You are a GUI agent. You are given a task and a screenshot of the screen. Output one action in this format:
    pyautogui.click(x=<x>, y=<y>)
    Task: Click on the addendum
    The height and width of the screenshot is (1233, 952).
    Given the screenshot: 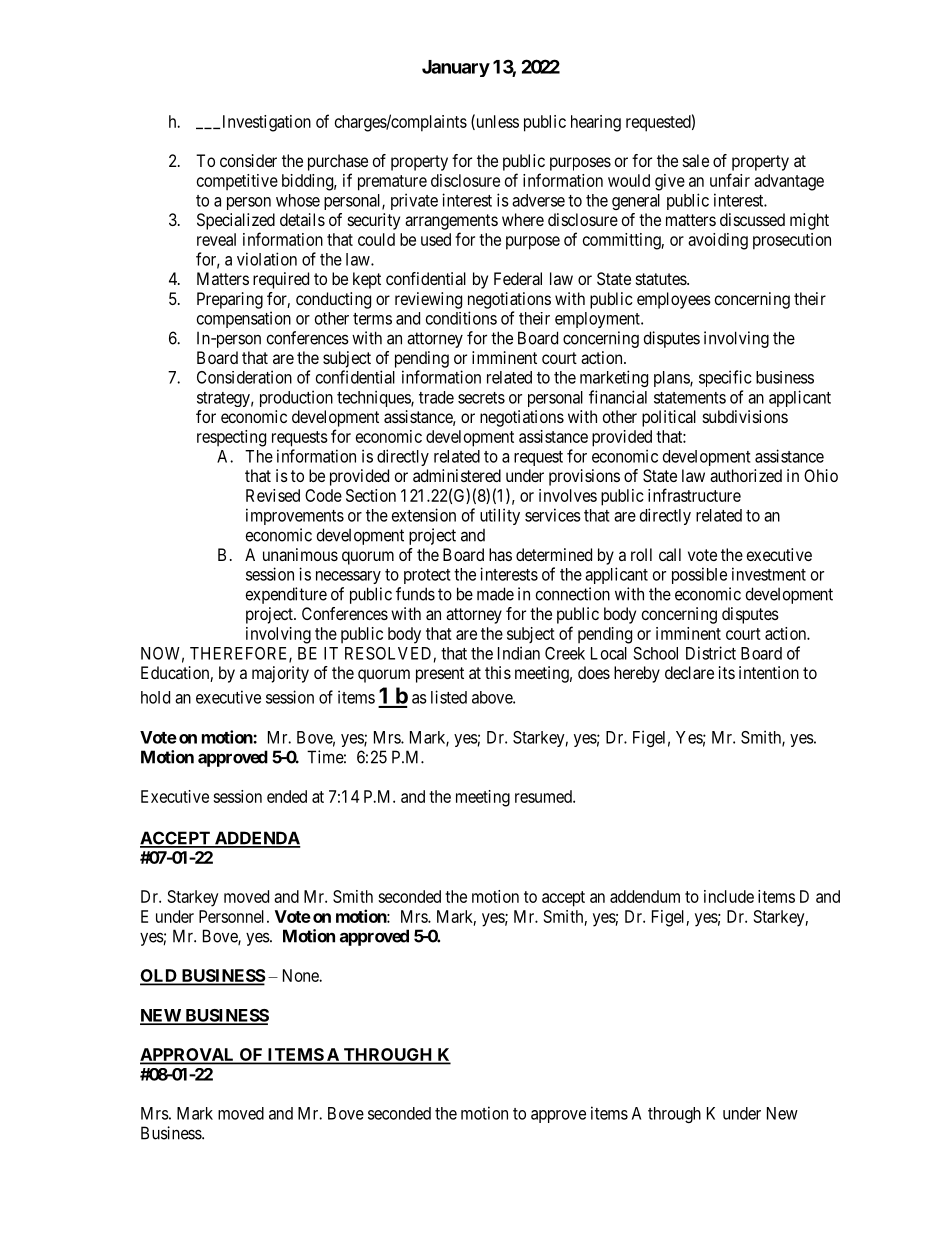 What is the action you would take?
    pyautogui.click(x=645, y=896)
